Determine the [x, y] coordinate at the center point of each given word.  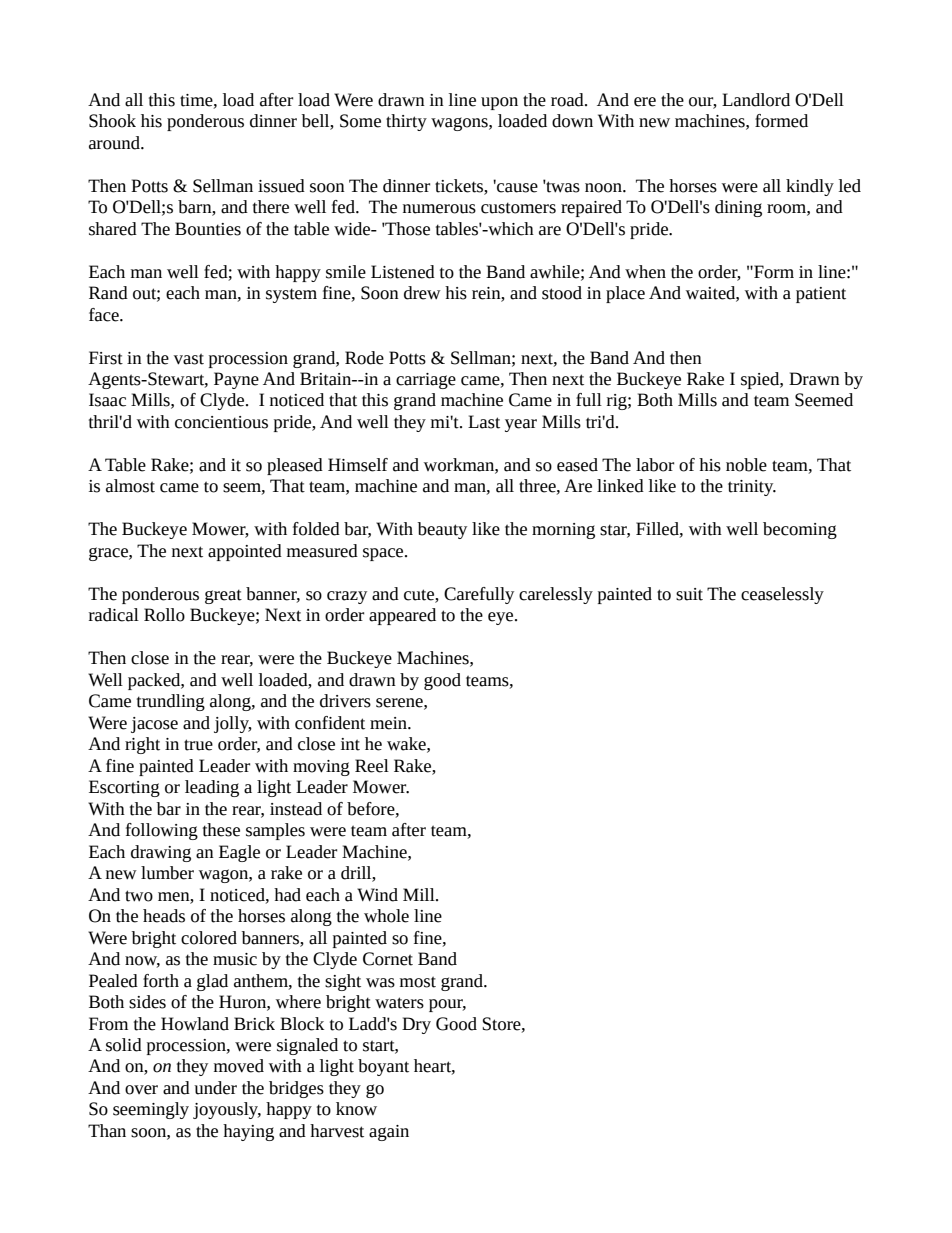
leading [212, 788]
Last [484, 422]
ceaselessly [782, 595]
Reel [372, 766]
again [389, 1133]
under [215, 1088]
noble [746, 465]
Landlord [756, 100]
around [115, 143]
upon [499, 103]
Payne [236, 380]
